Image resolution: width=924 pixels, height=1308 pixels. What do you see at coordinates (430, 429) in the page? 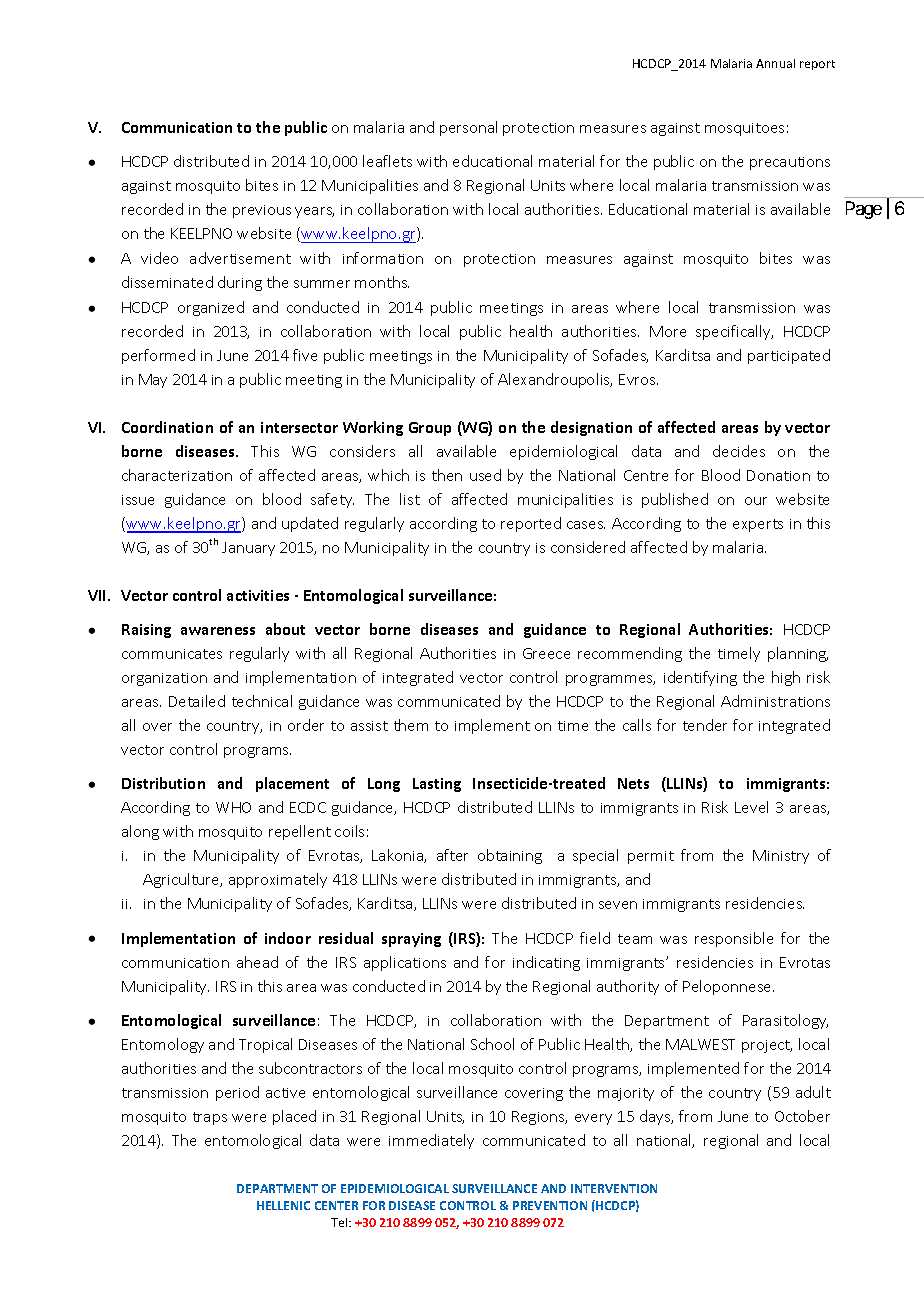
I see `Group` at bounding box center [430, 429].
